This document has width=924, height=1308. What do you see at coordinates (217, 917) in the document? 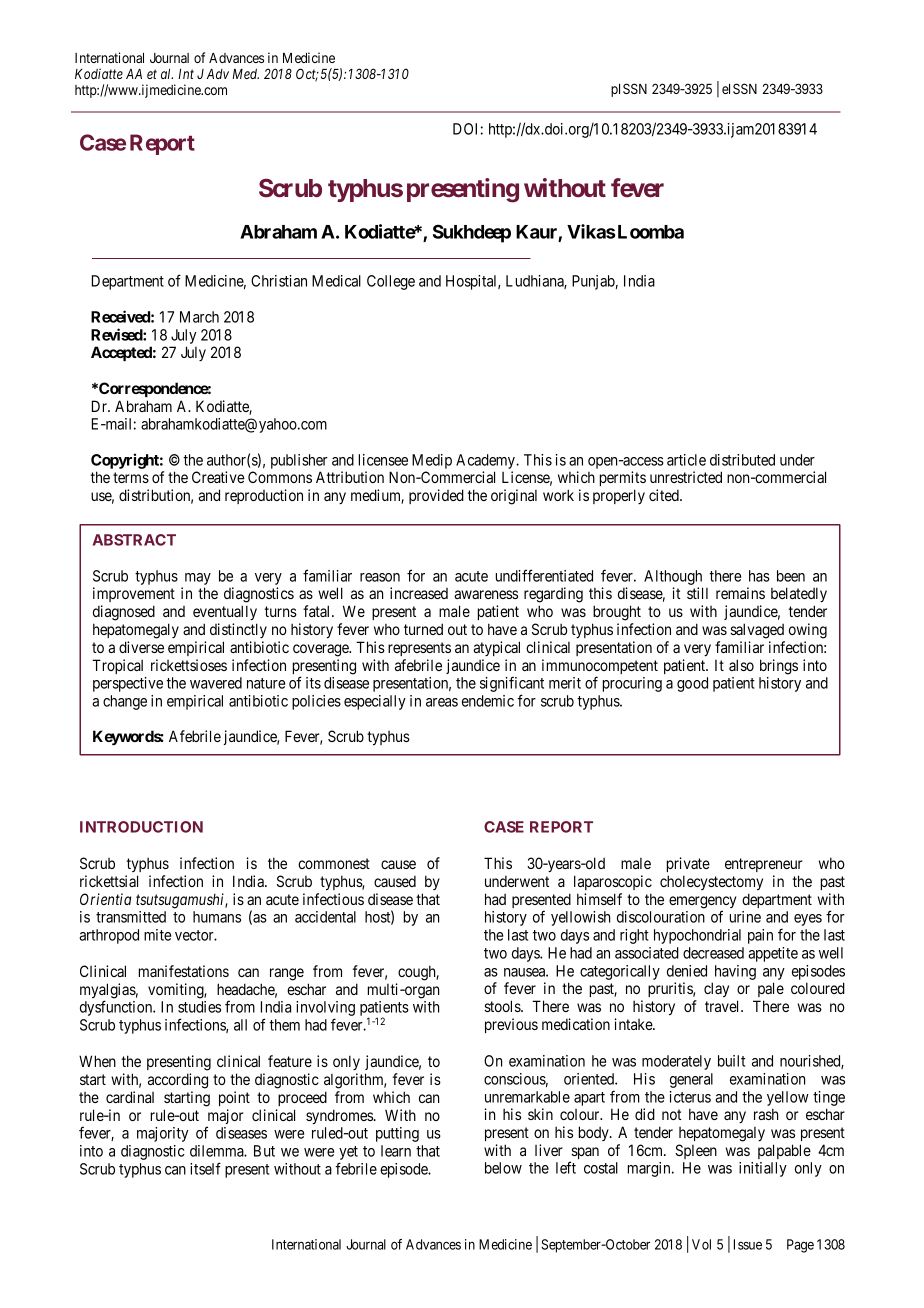
I see `humans` at bounding box center [217, 917].
